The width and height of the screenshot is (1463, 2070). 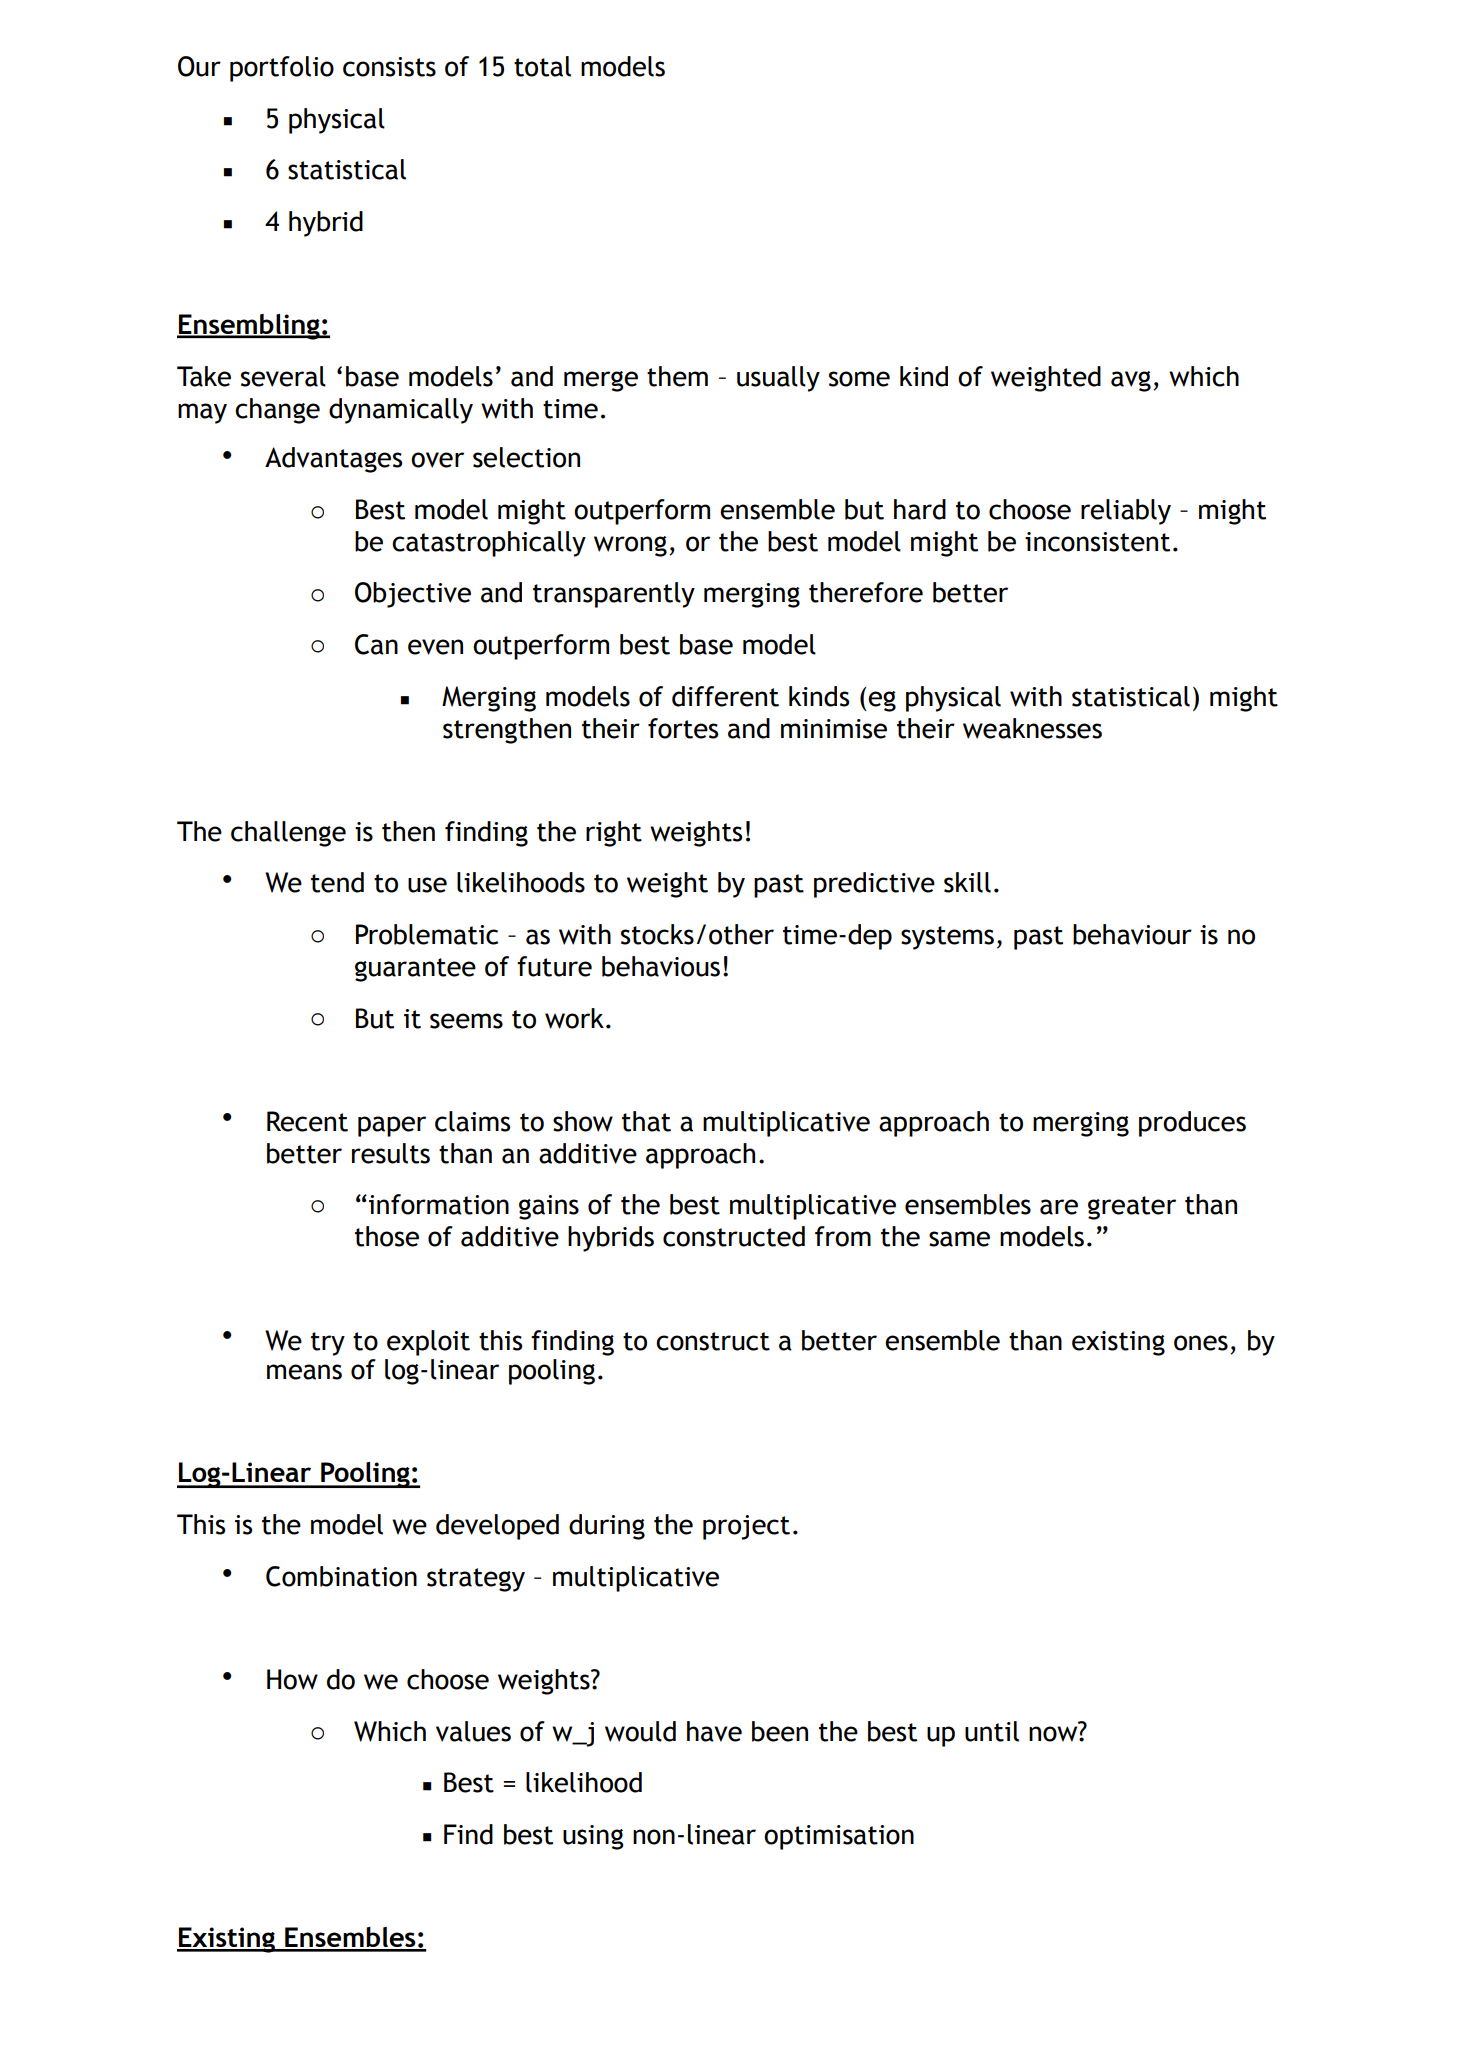 I want to click on weaknesses, so click(x=1032, y=728).
